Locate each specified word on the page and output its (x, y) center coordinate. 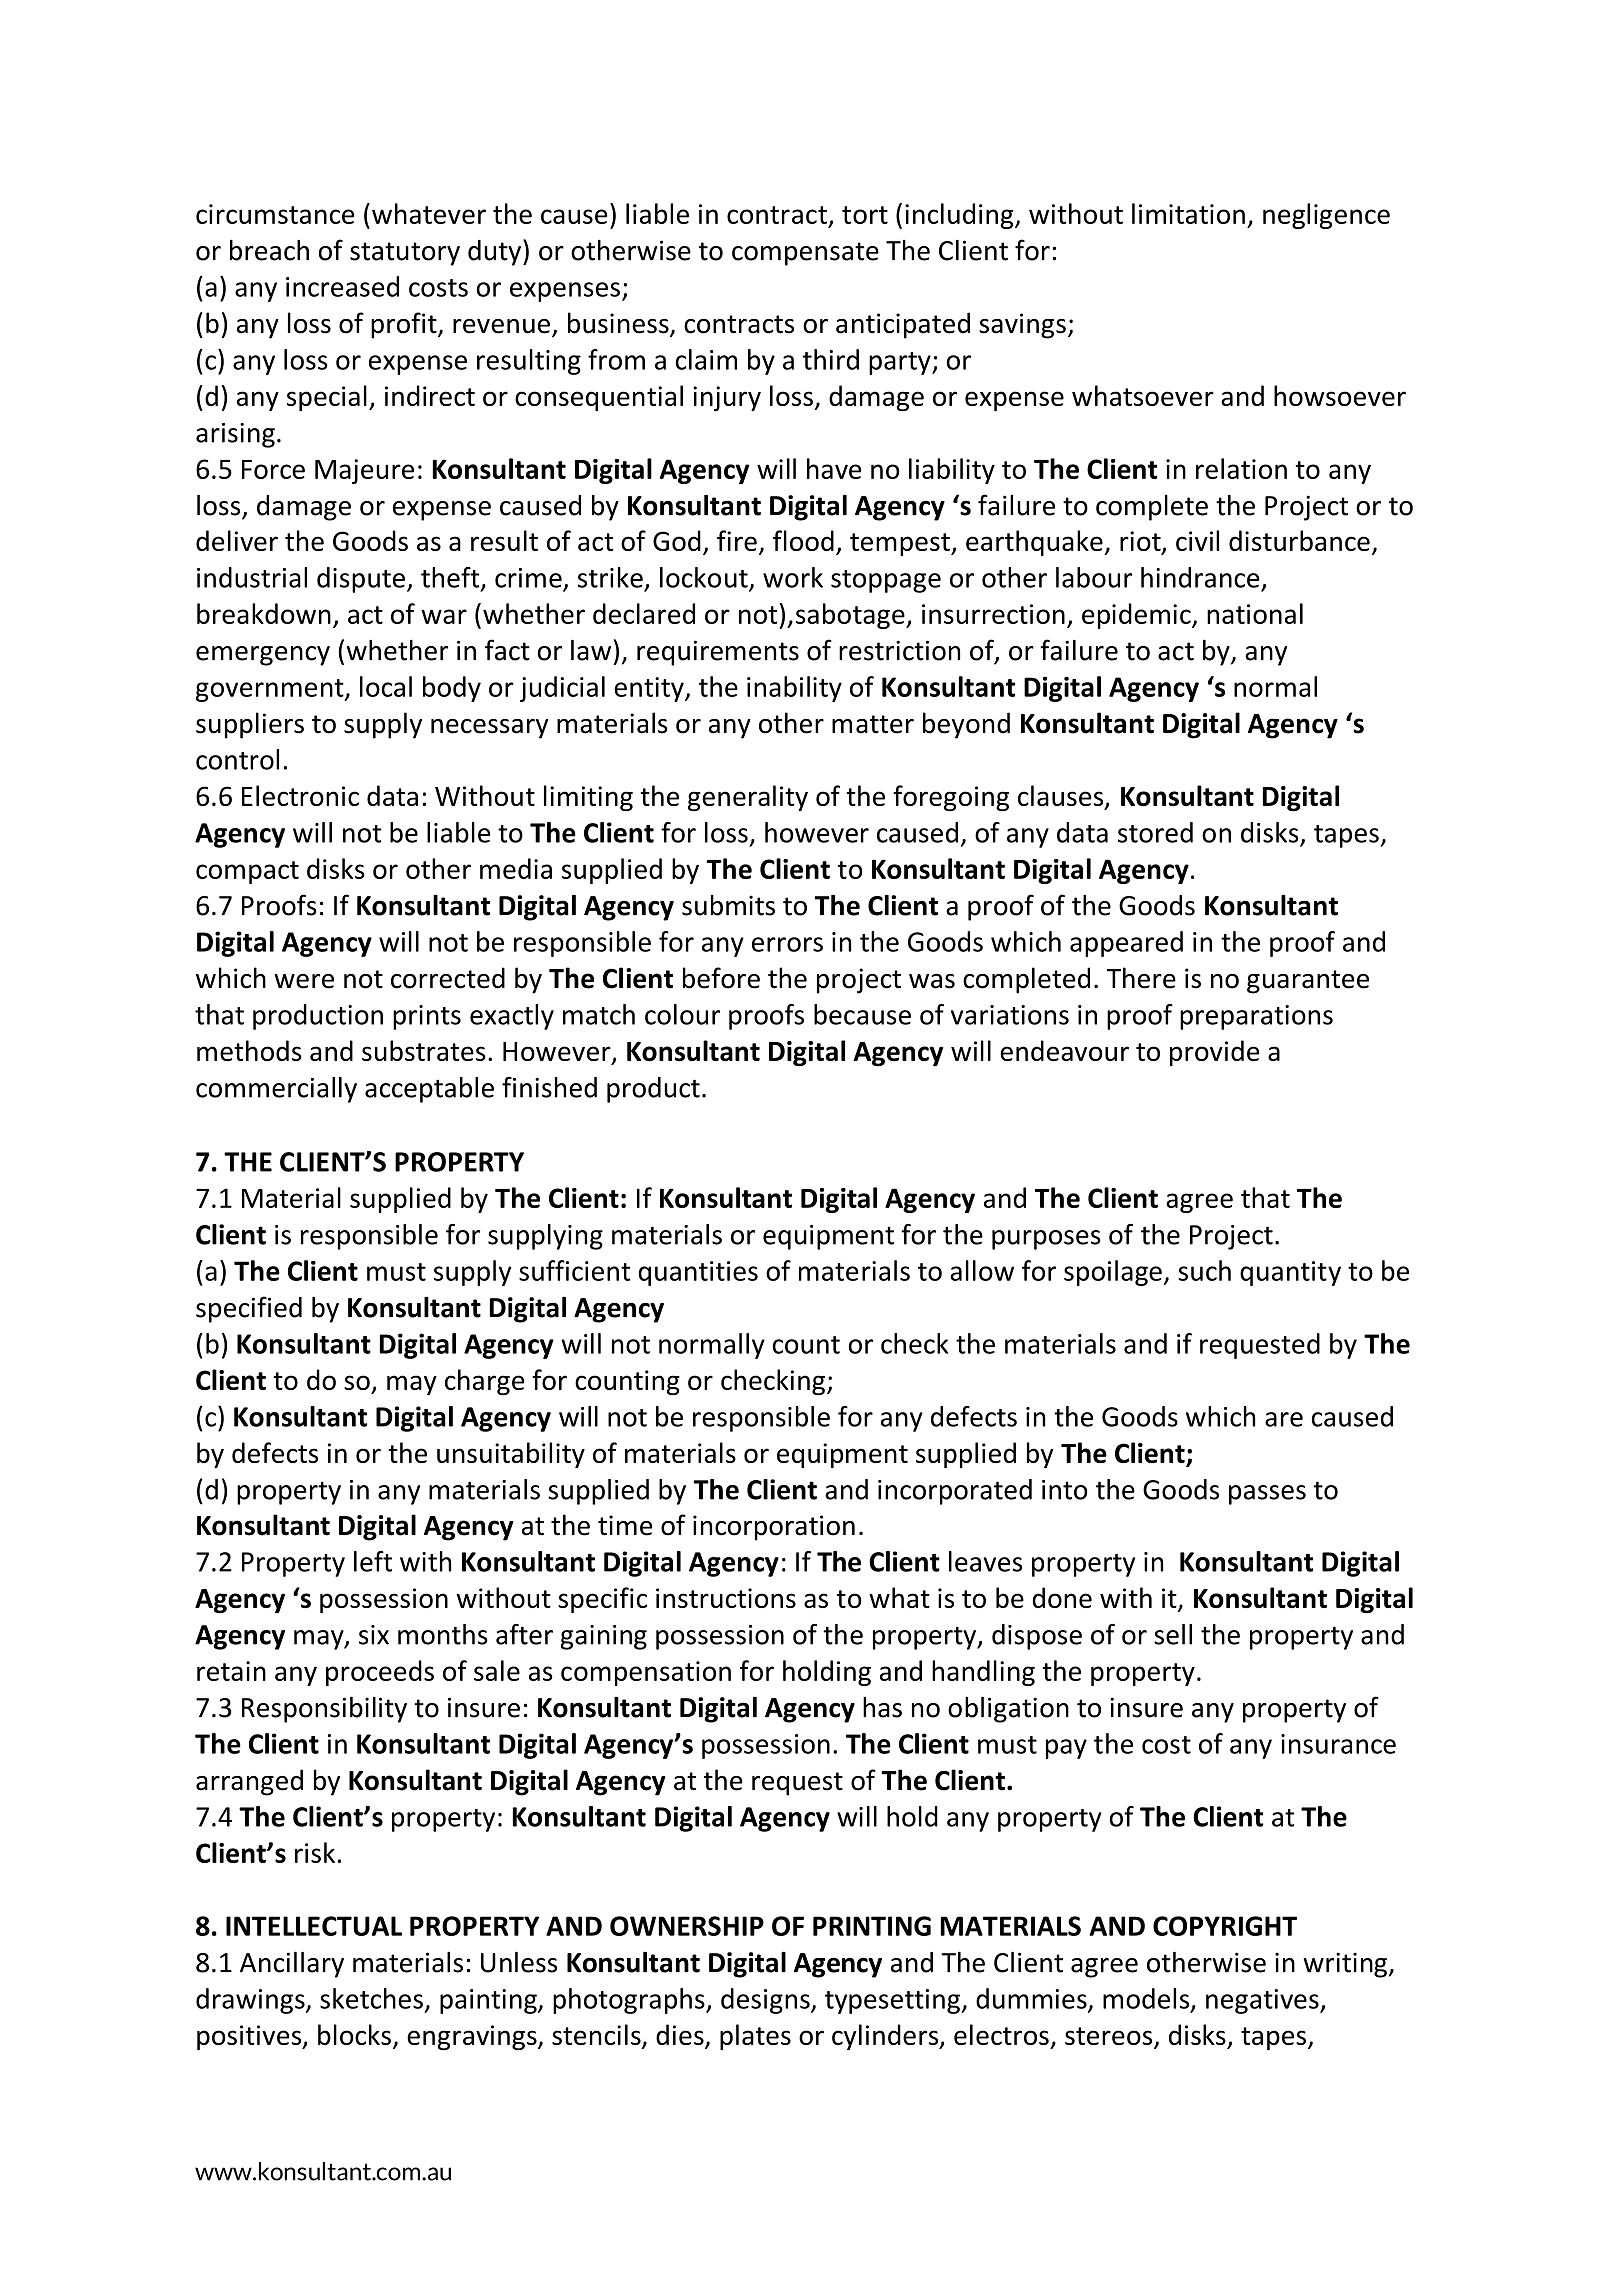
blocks (354, 2034)
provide (1214, 1053)
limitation (1188, 213)
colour (682, 1014)
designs (766, 2001)
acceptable (429, 1090)
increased (342, 286)
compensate (805, 254)
